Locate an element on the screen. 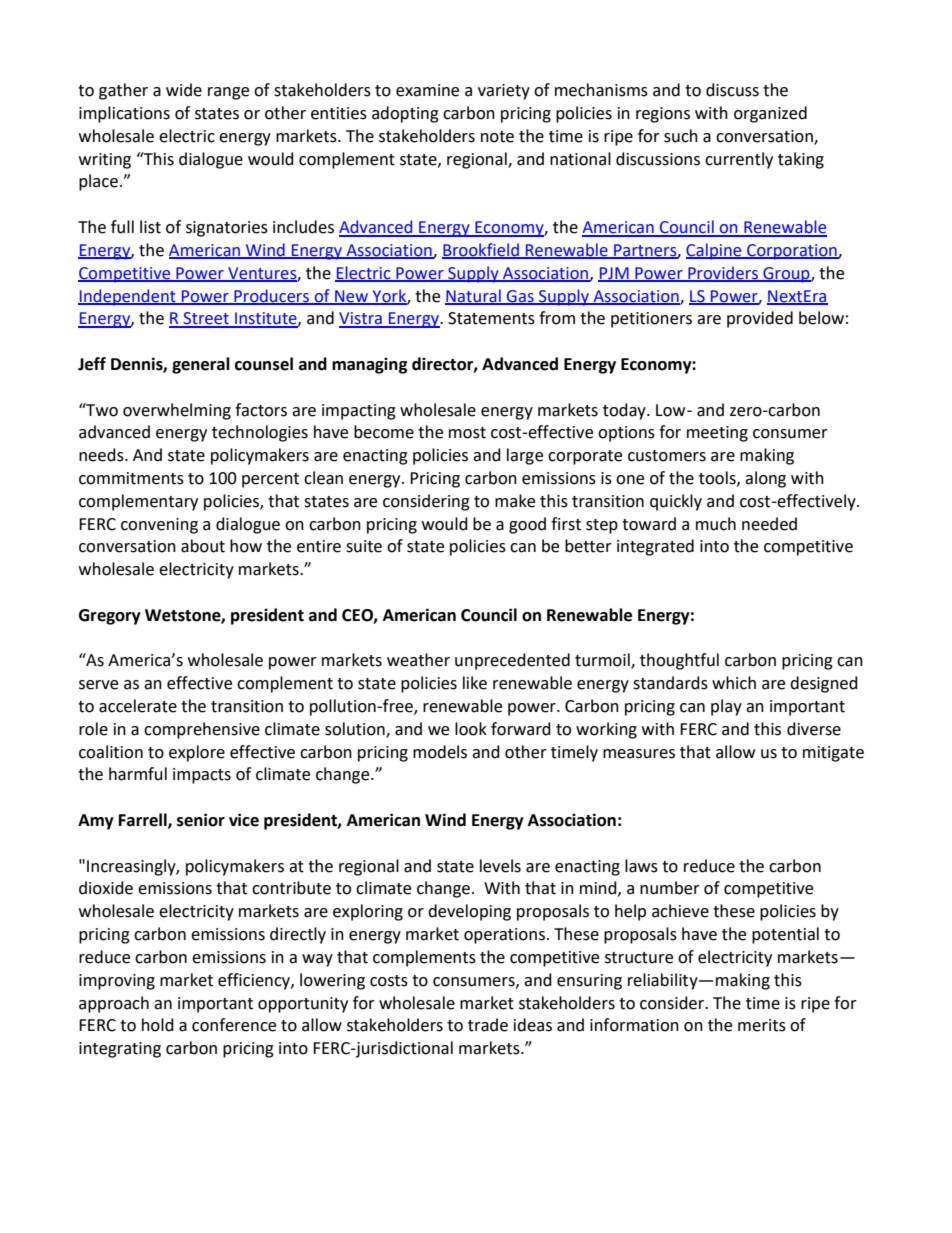 Image resolution: width=952 pixels, height=1233 pixels. trade is located at coordinates (488, 1025).
